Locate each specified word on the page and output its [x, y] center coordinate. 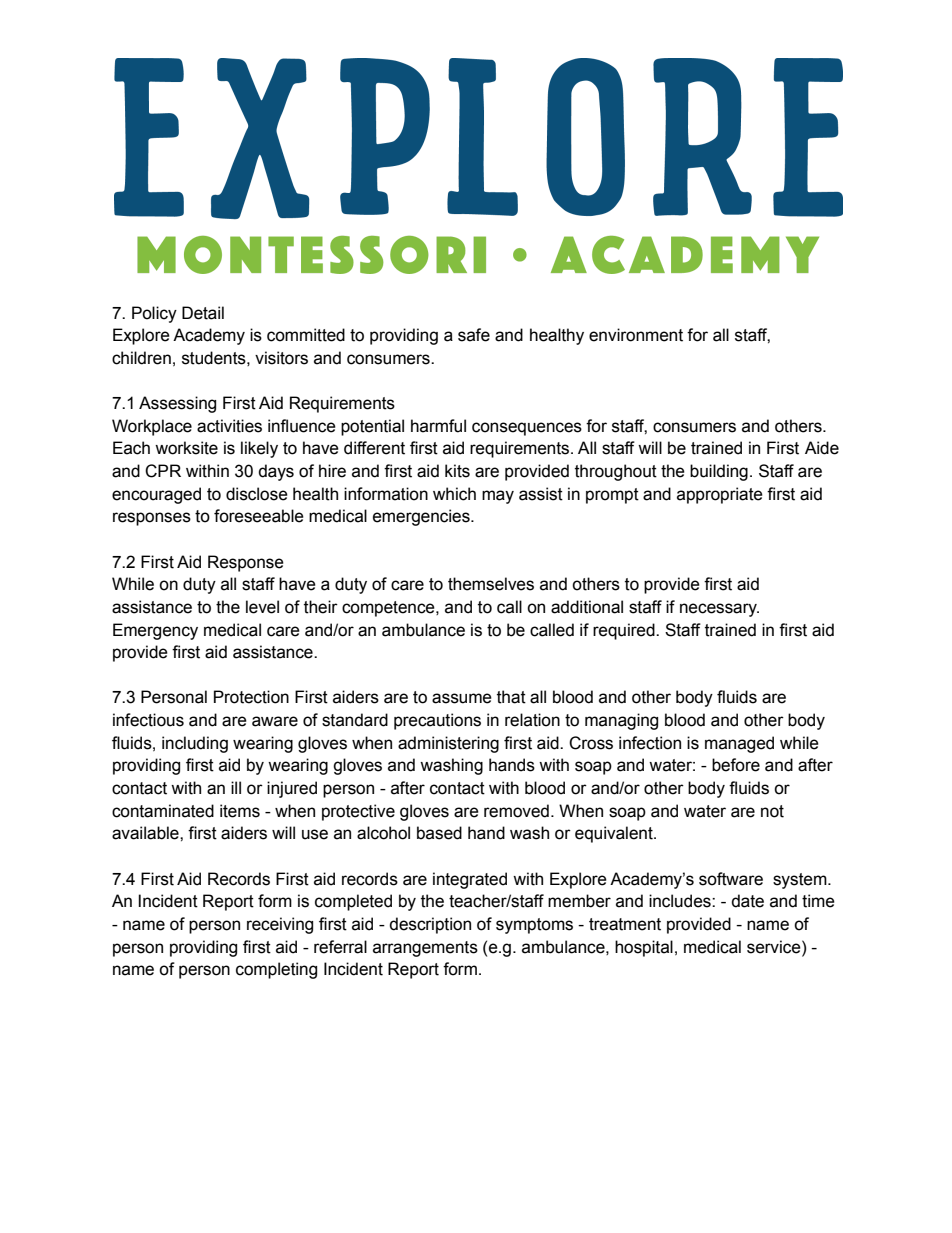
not [772, 811]
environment [636, 335]
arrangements [425, 949]
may [498, 497]
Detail [203, 313]
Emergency [155, 631]
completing [276, 970]
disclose [257, 494]
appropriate [720, 495]
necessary [719, 610]
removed [516, 811]
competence [389, 609]
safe [474, 335]
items [240, 811]
